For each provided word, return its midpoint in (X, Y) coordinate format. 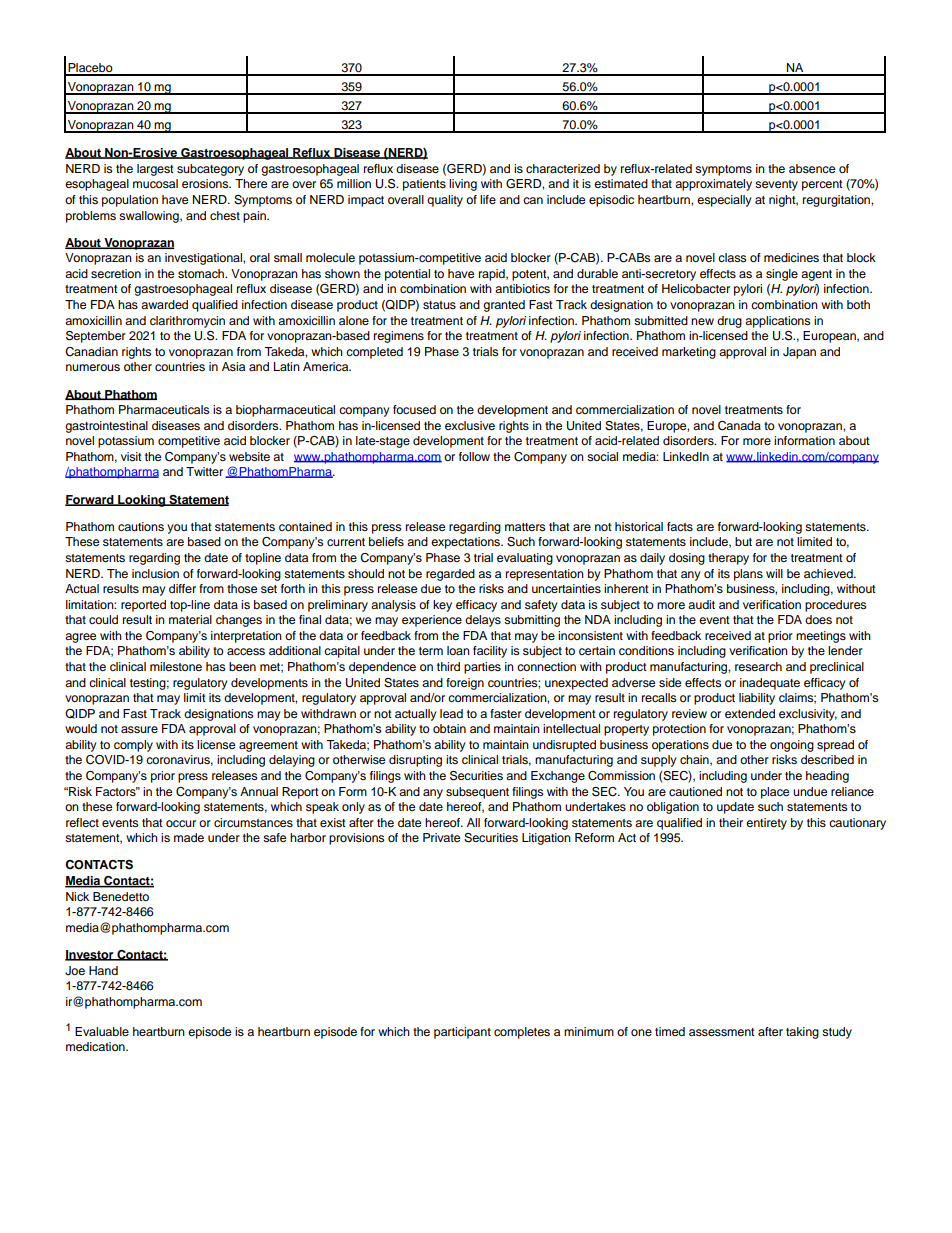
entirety (766, 824)
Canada (739, 426)
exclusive (470, 425)
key (442, 606)
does (818, 619)
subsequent (477, 793)
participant (462, 1033)
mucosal (155, 183)
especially (724, 201)
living (463, 185)
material (190, 619)
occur (181, 823)
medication (96, 1046)
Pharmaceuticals (164, 409)
